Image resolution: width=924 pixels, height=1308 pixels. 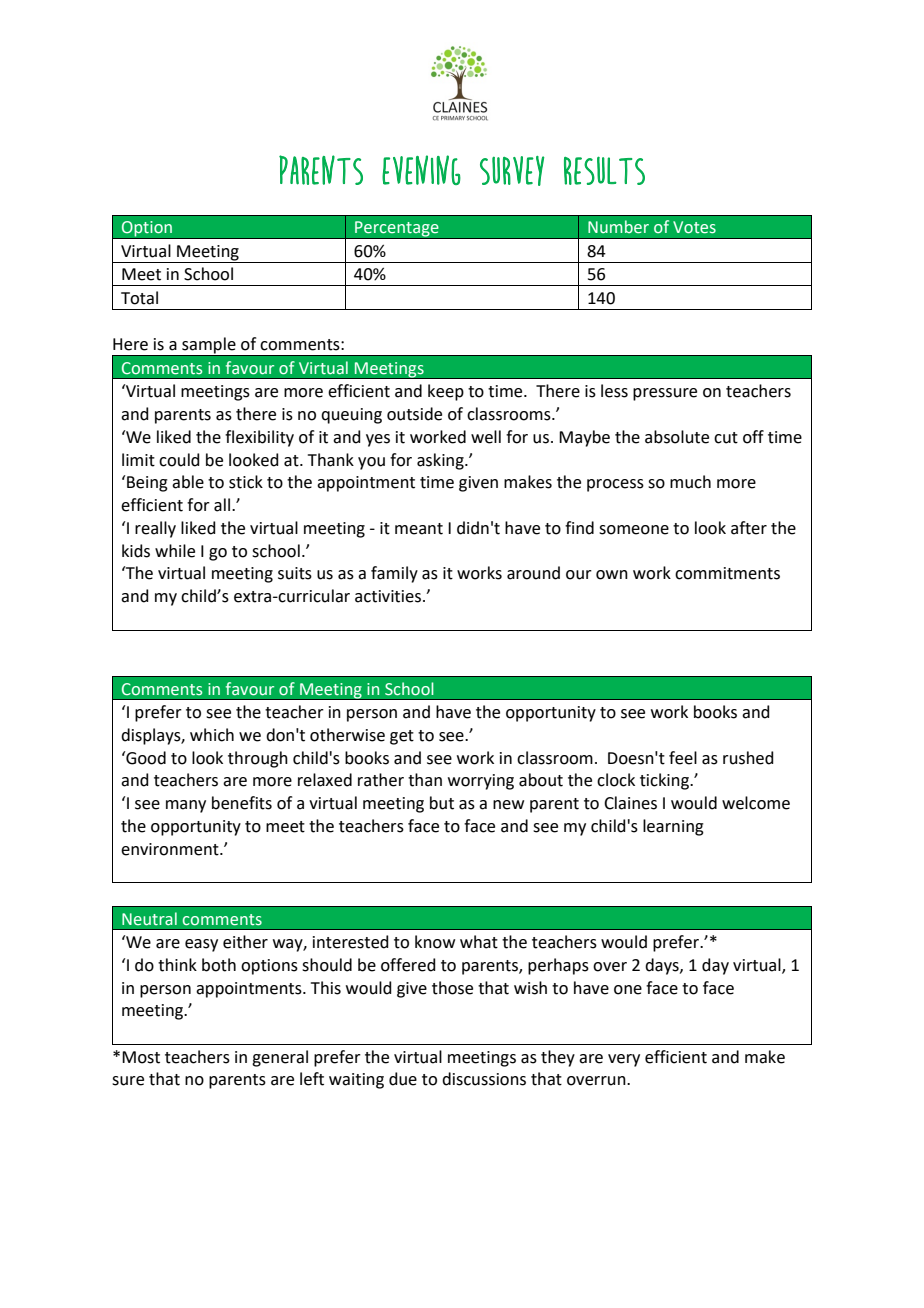 What do you see at coordinates (441, 461) in the screenshot?
I see `asking` at bounding box center [441, 461].
